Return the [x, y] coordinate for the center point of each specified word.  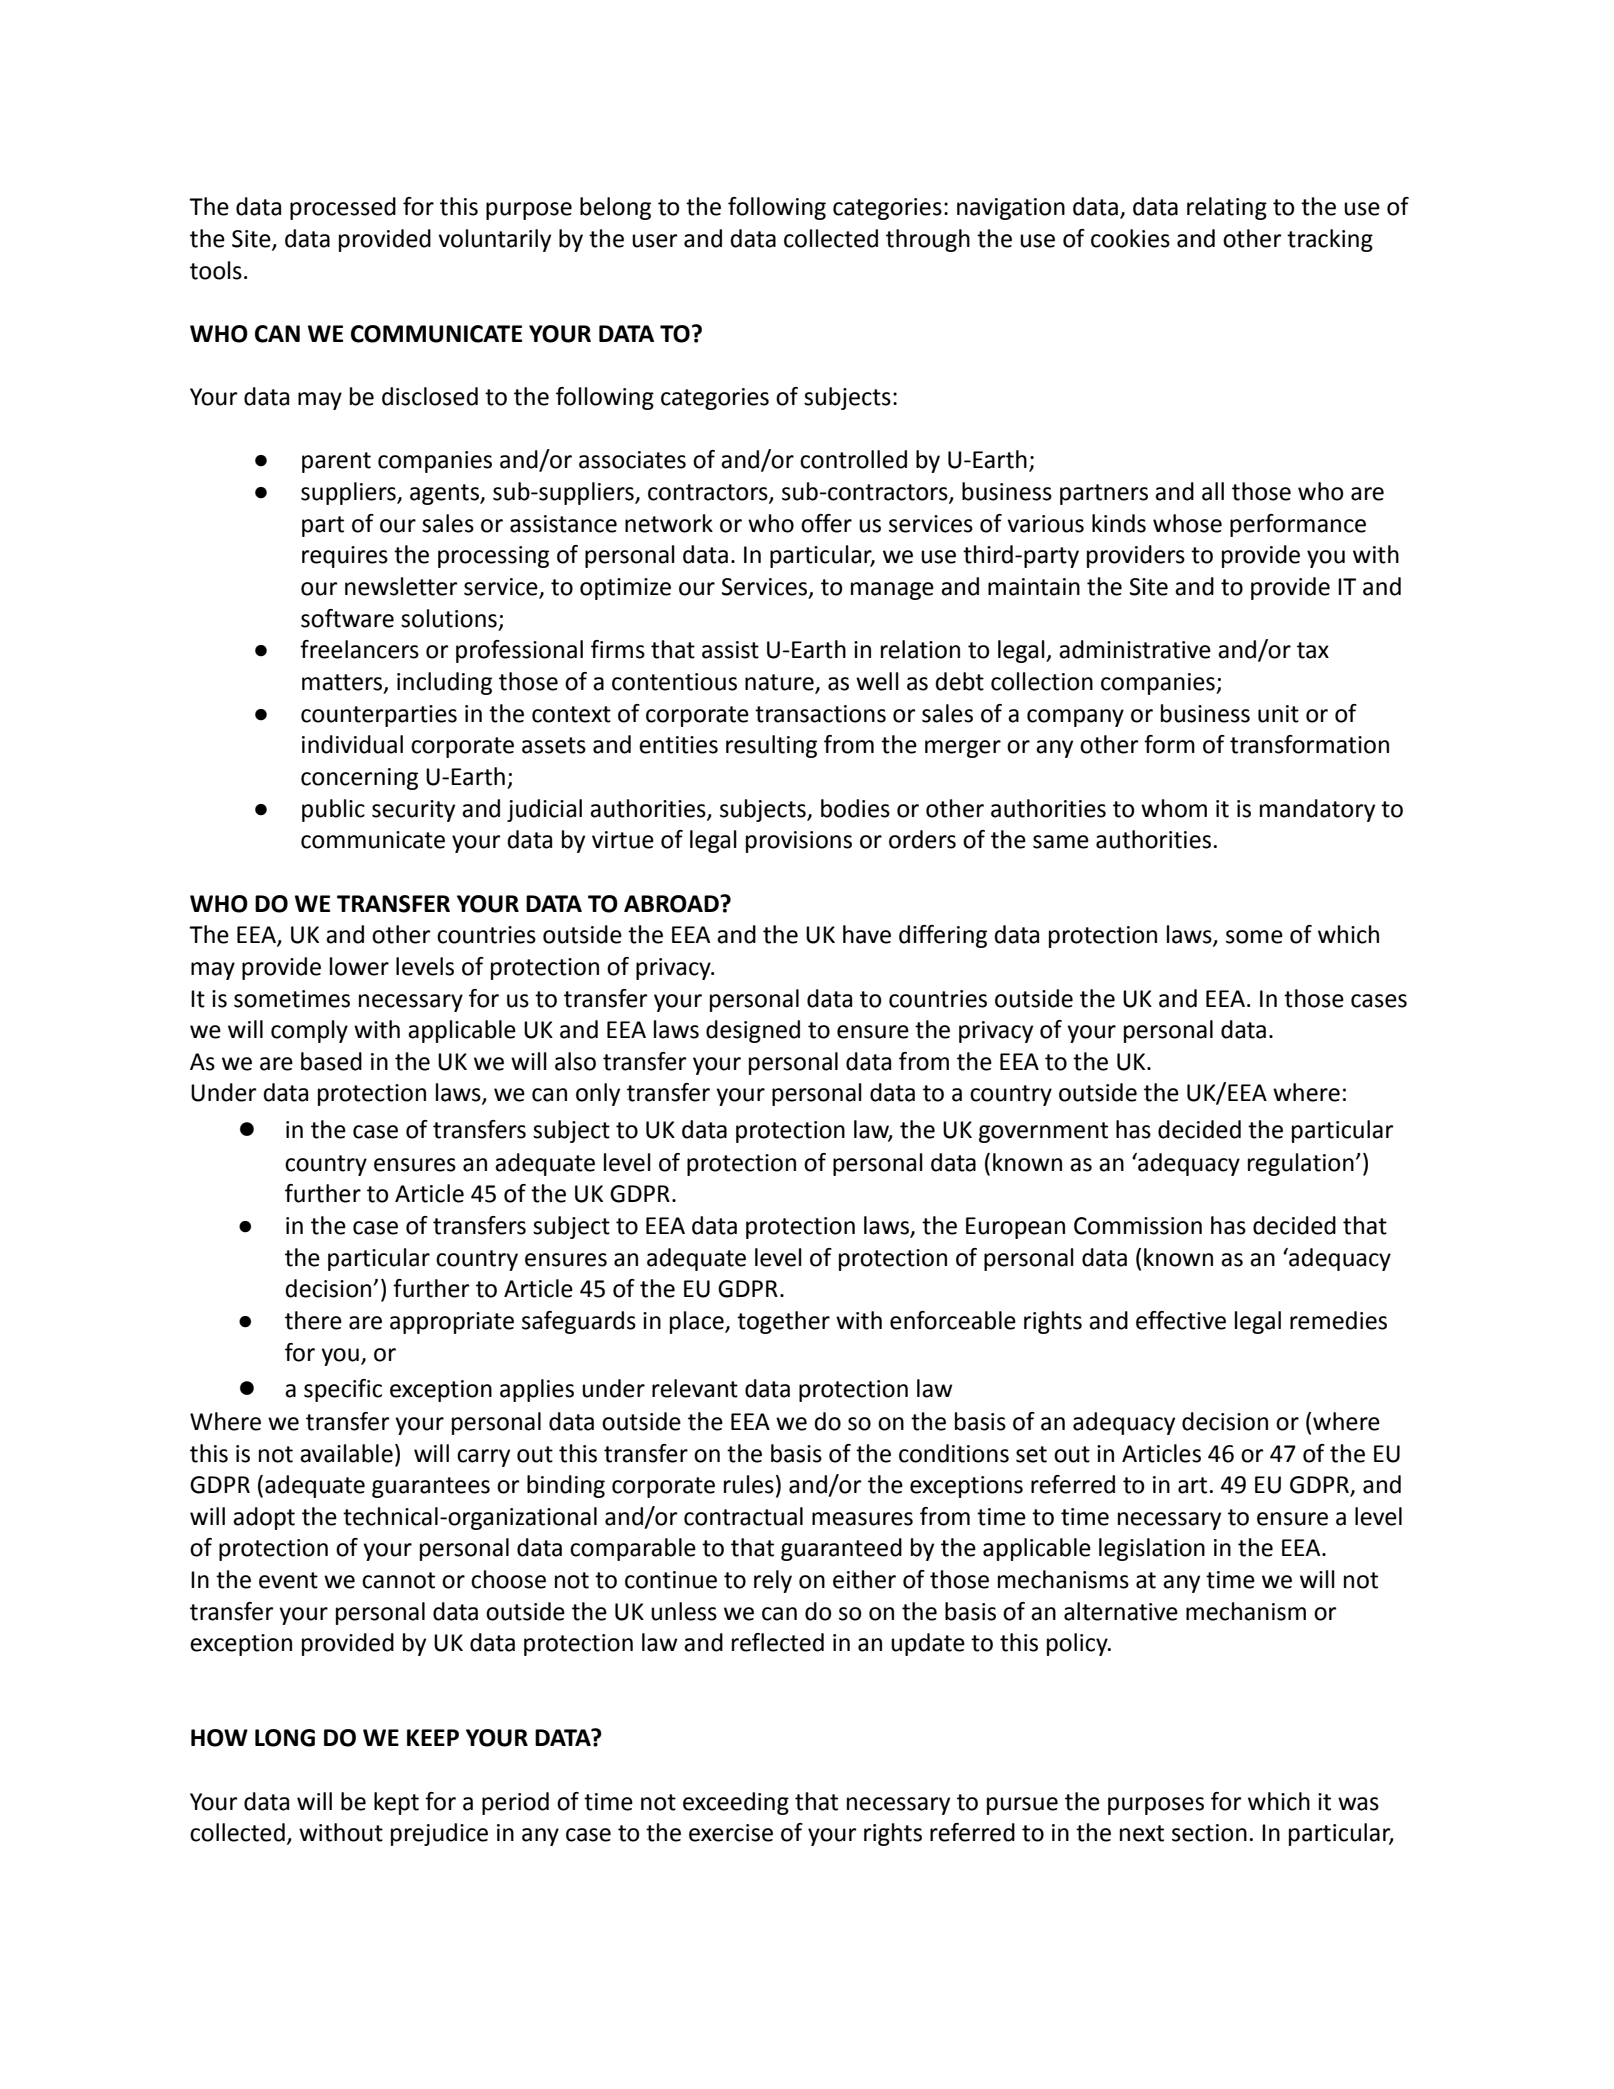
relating [1227, 208]
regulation [1301, 1164]
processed [343, 208]
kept [396, 1803]
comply [309, 1031]
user [655, 241]
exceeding [736, 1803]
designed [753, 1031]
